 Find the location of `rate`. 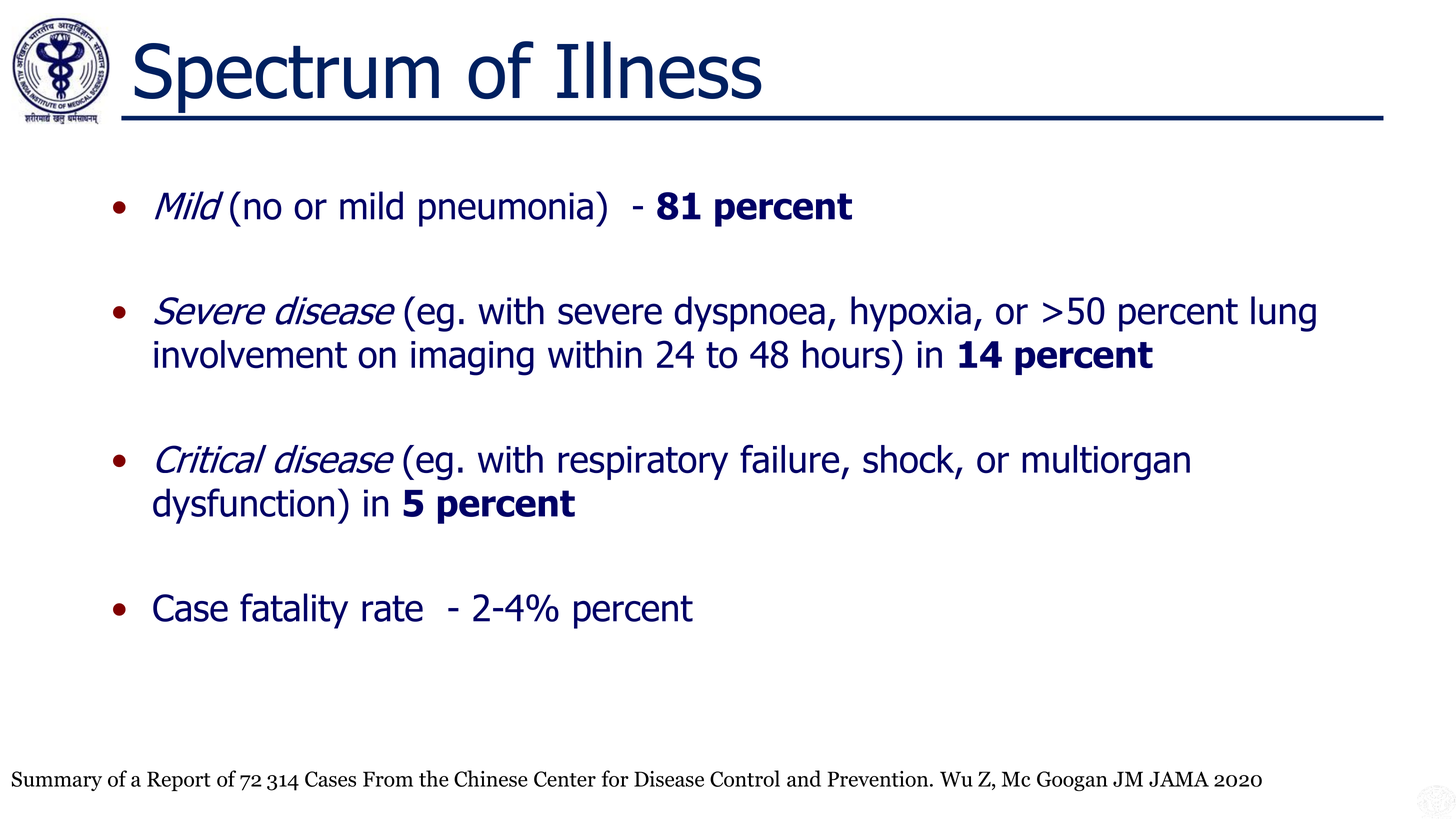

rate is located at coordinates (392, 608).
